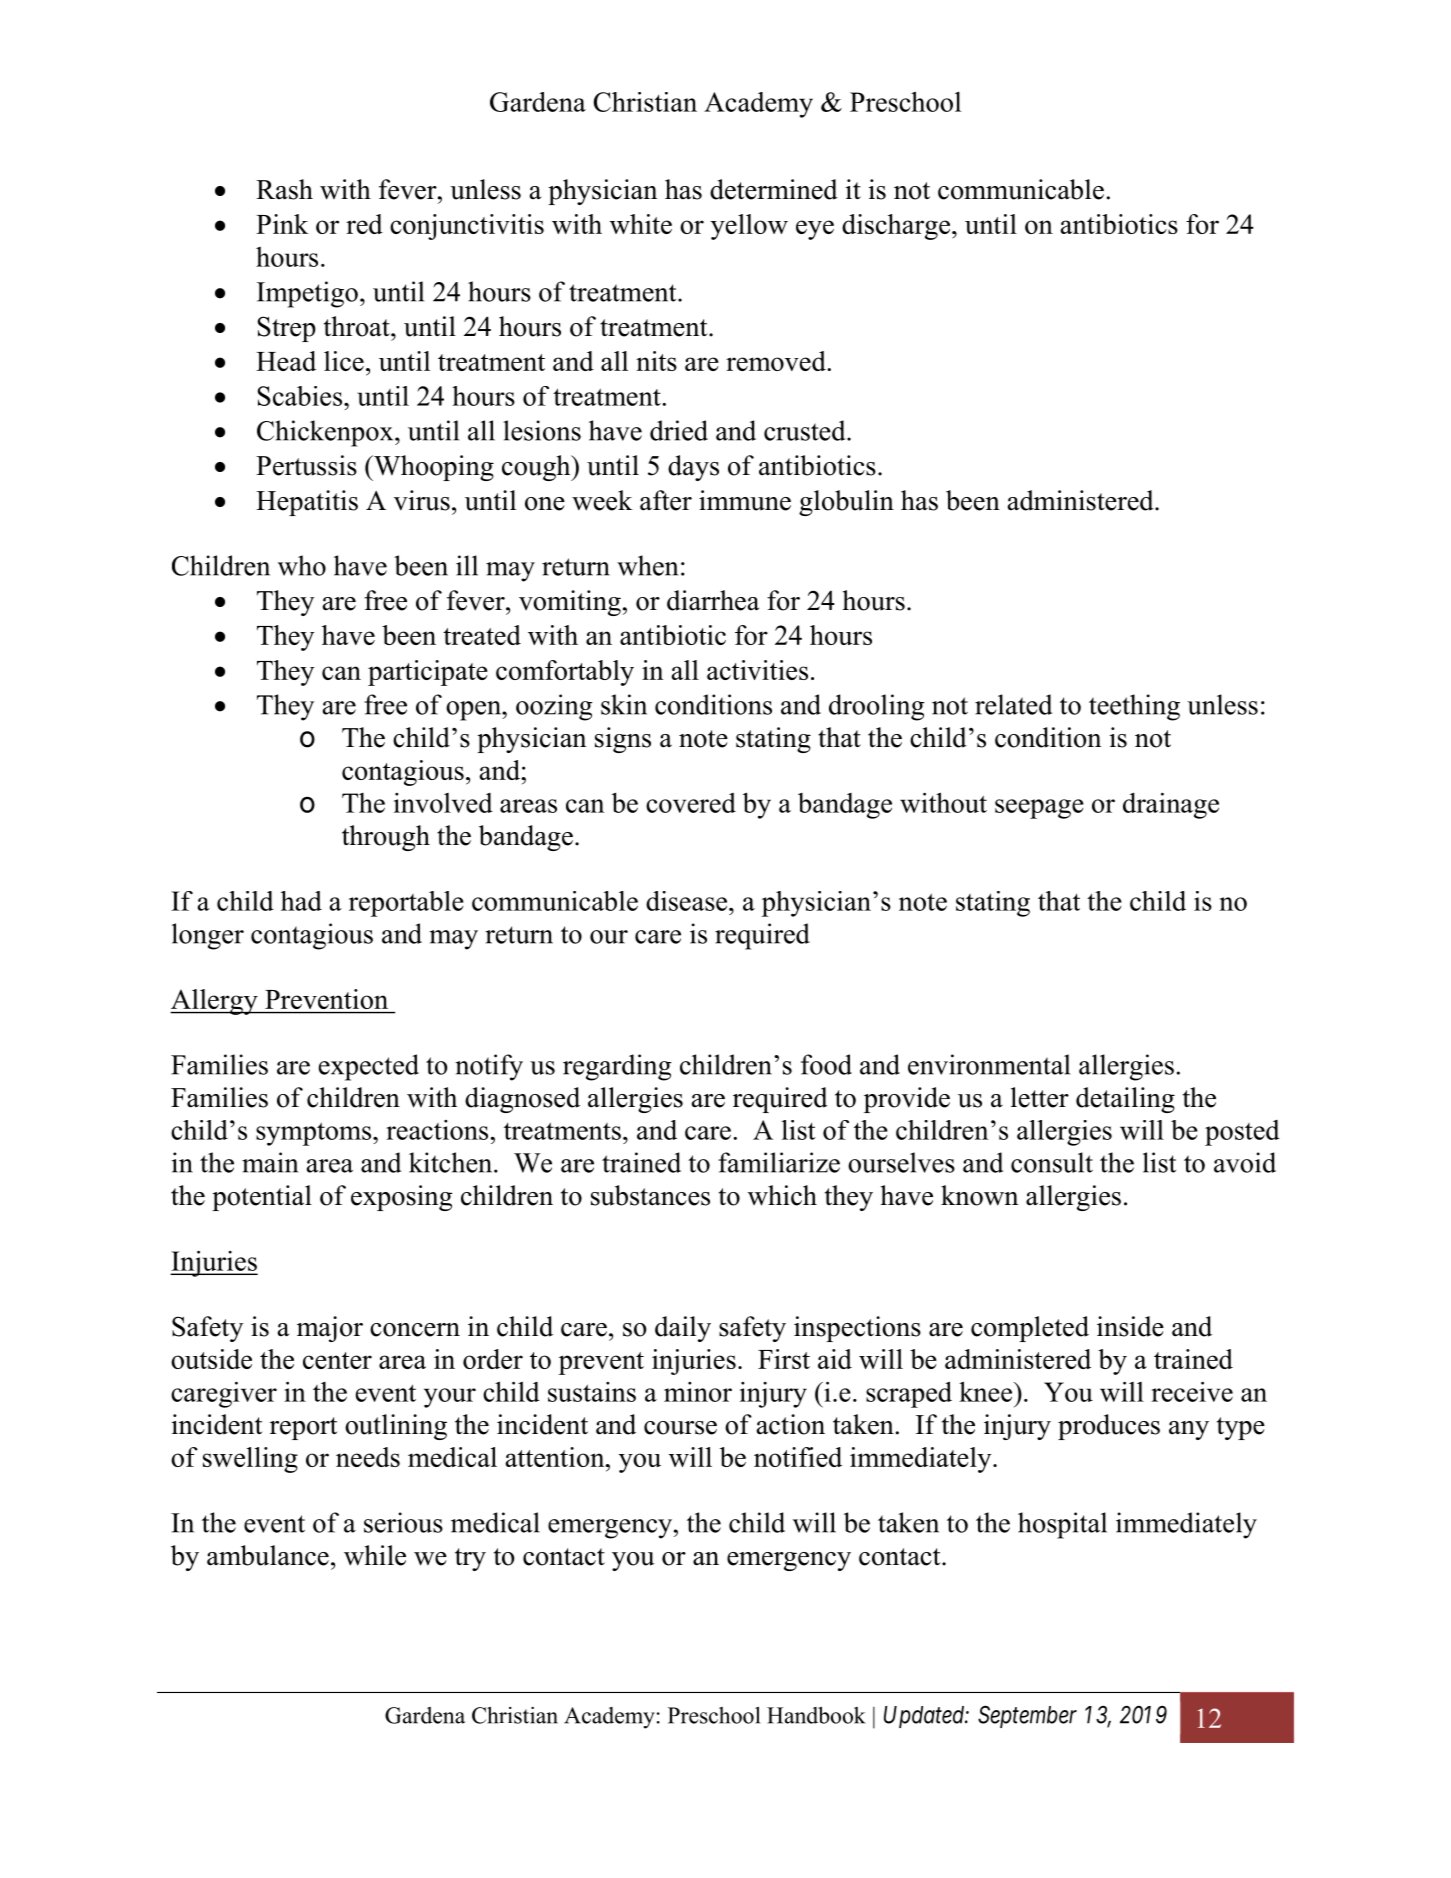 The image size is (1451, 1878). What do you see at coordinates (749, 227) in the image?
I see `yellow` at bounding box center [749, 227].
